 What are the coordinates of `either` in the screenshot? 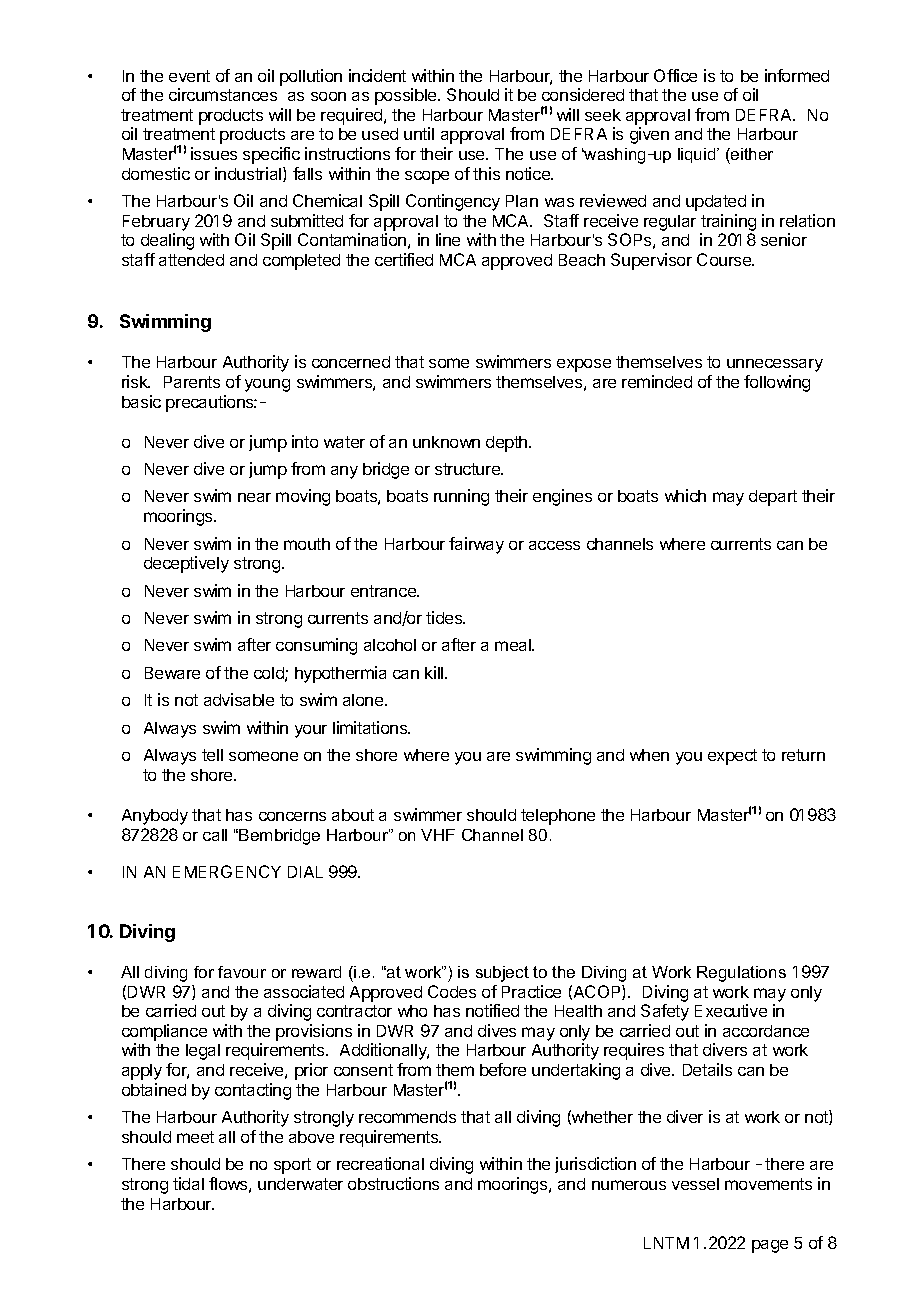 It's located at (751, 154).
